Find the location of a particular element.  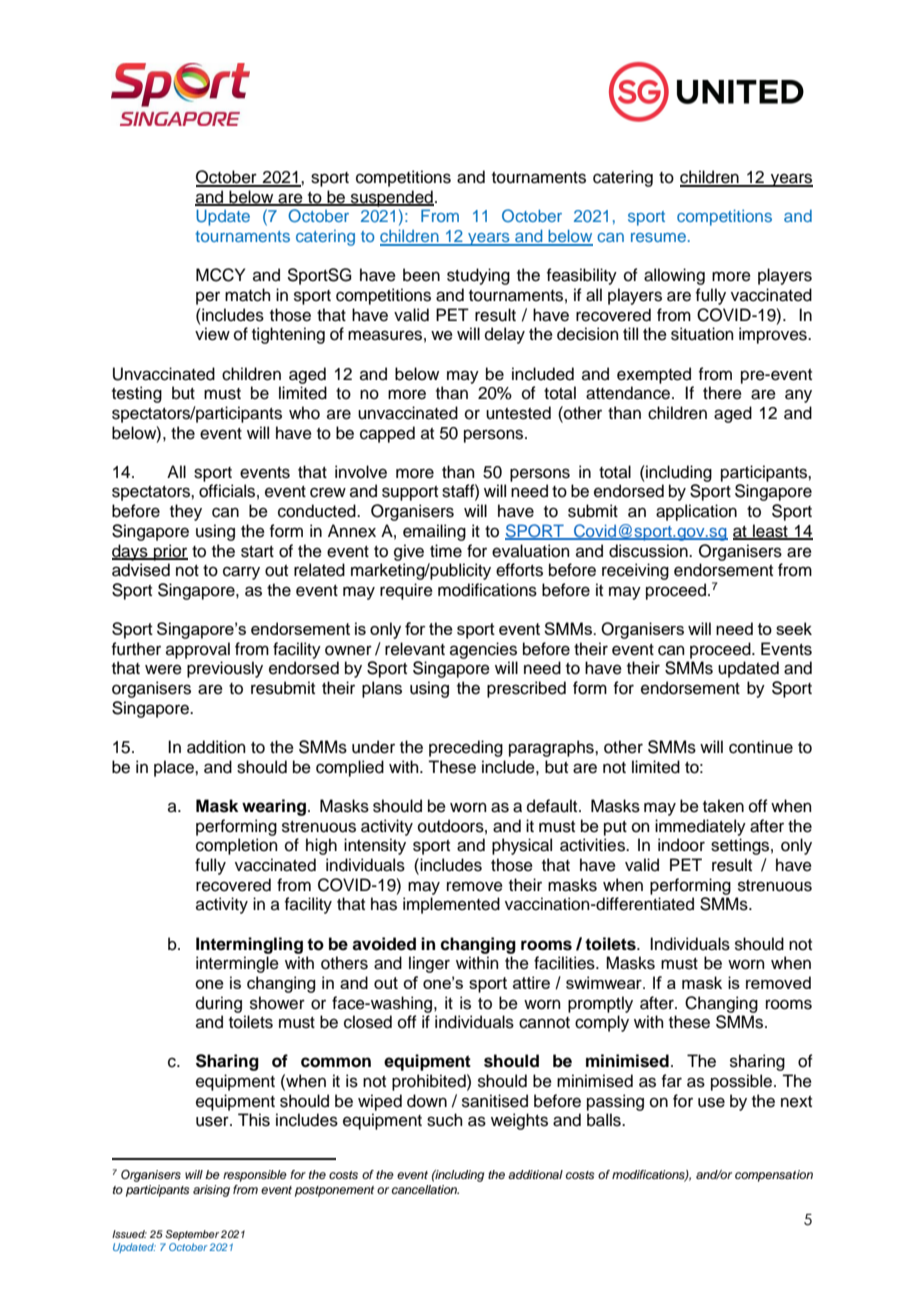

continue is located at coordinates (761, 747).
